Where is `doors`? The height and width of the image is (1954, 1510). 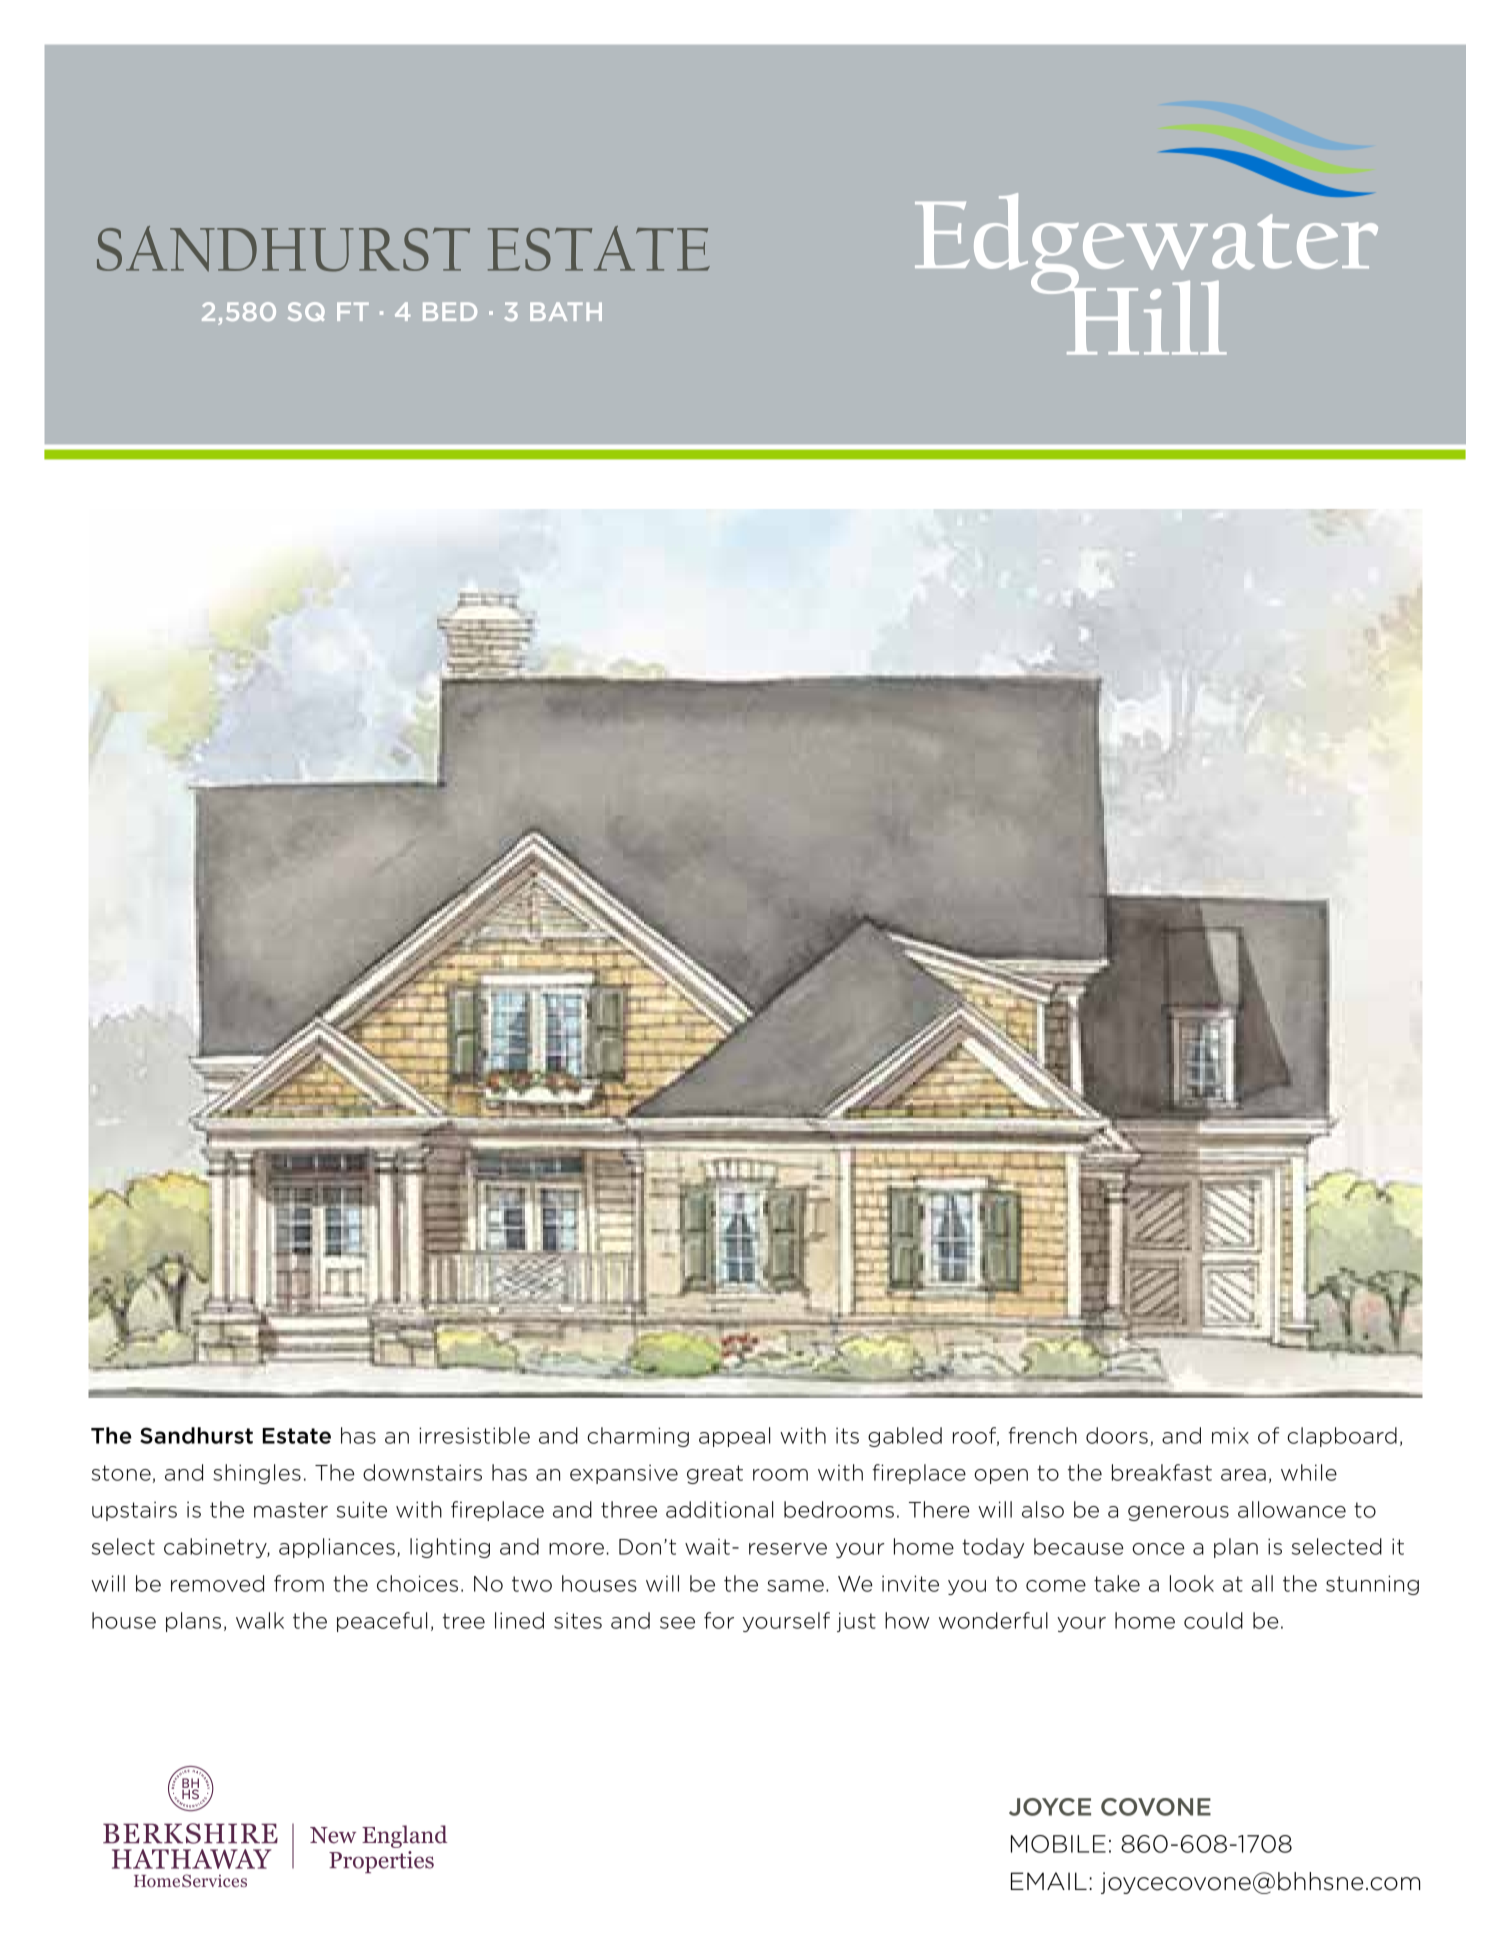
doors is located at coordinates (1117, 1435).
